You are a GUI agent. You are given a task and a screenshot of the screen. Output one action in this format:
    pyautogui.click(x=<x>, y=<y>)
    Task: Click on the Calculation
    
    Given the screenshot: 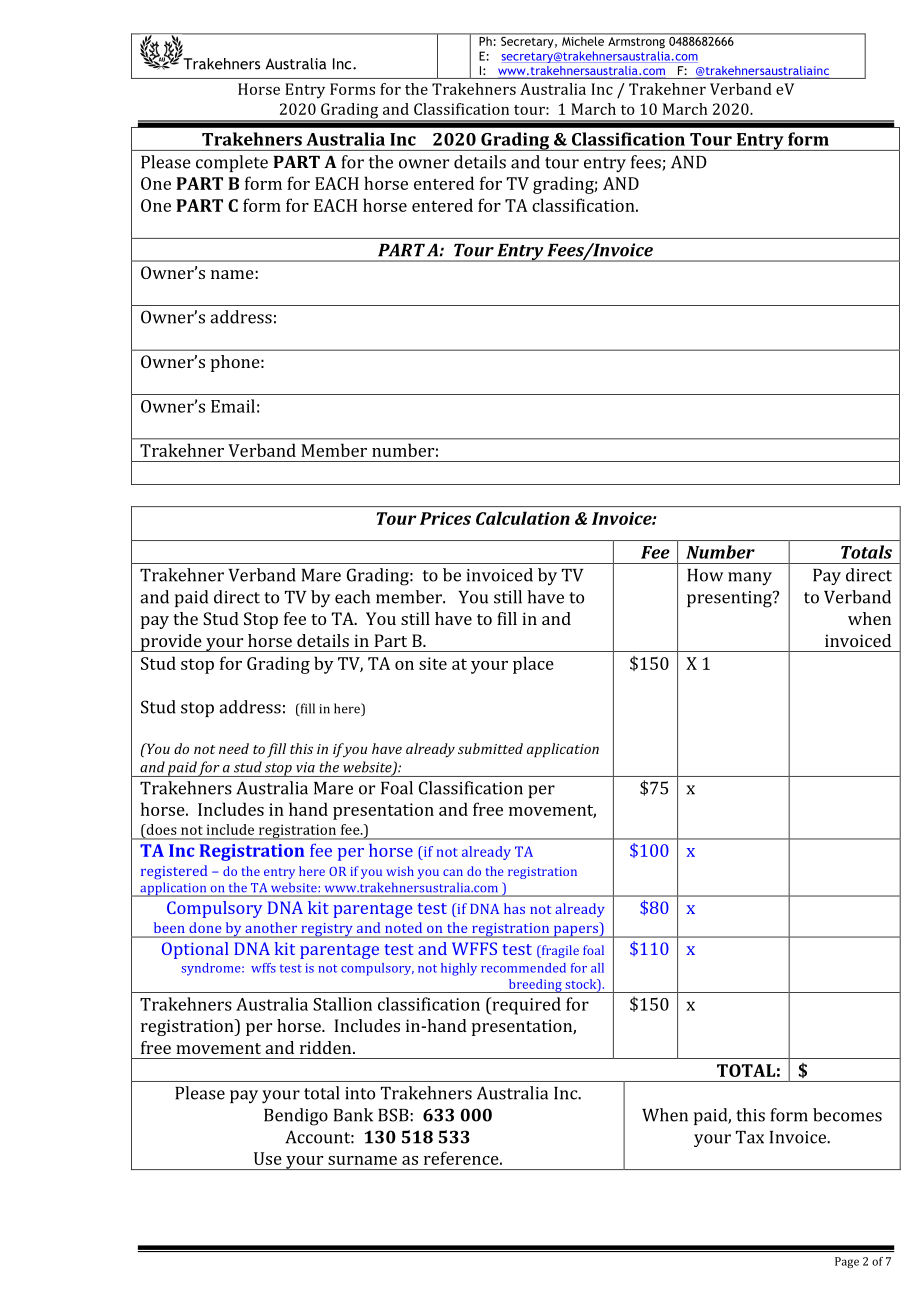 What is the action you would take?
    pyautogui.click(x=523, y=518)
